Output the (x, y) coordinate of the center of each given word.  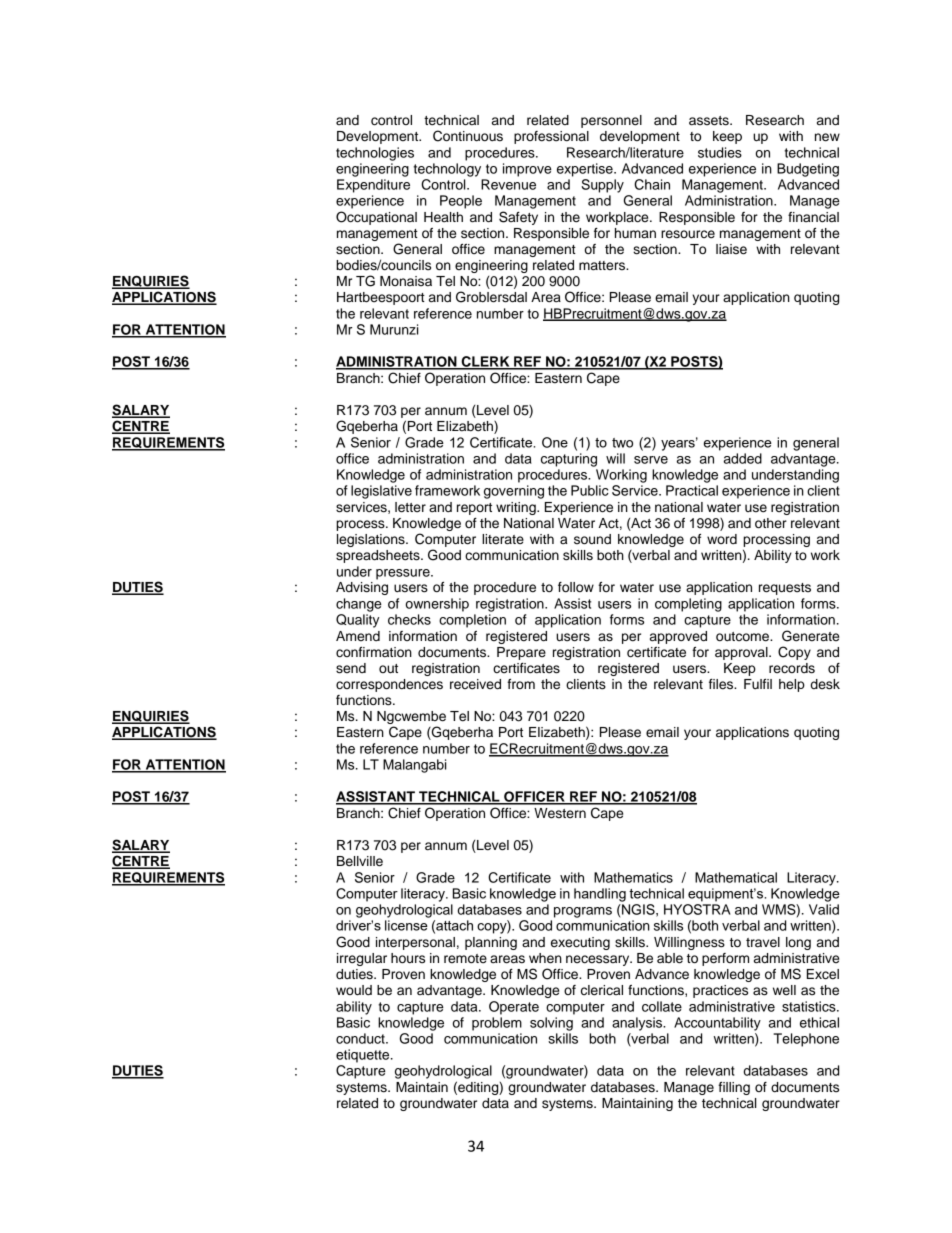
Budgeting (808, 170)
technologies (375, 154)
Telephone (806, 1040)
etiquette (364, 1056)
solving (551, 1024)
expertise (586, 170)
